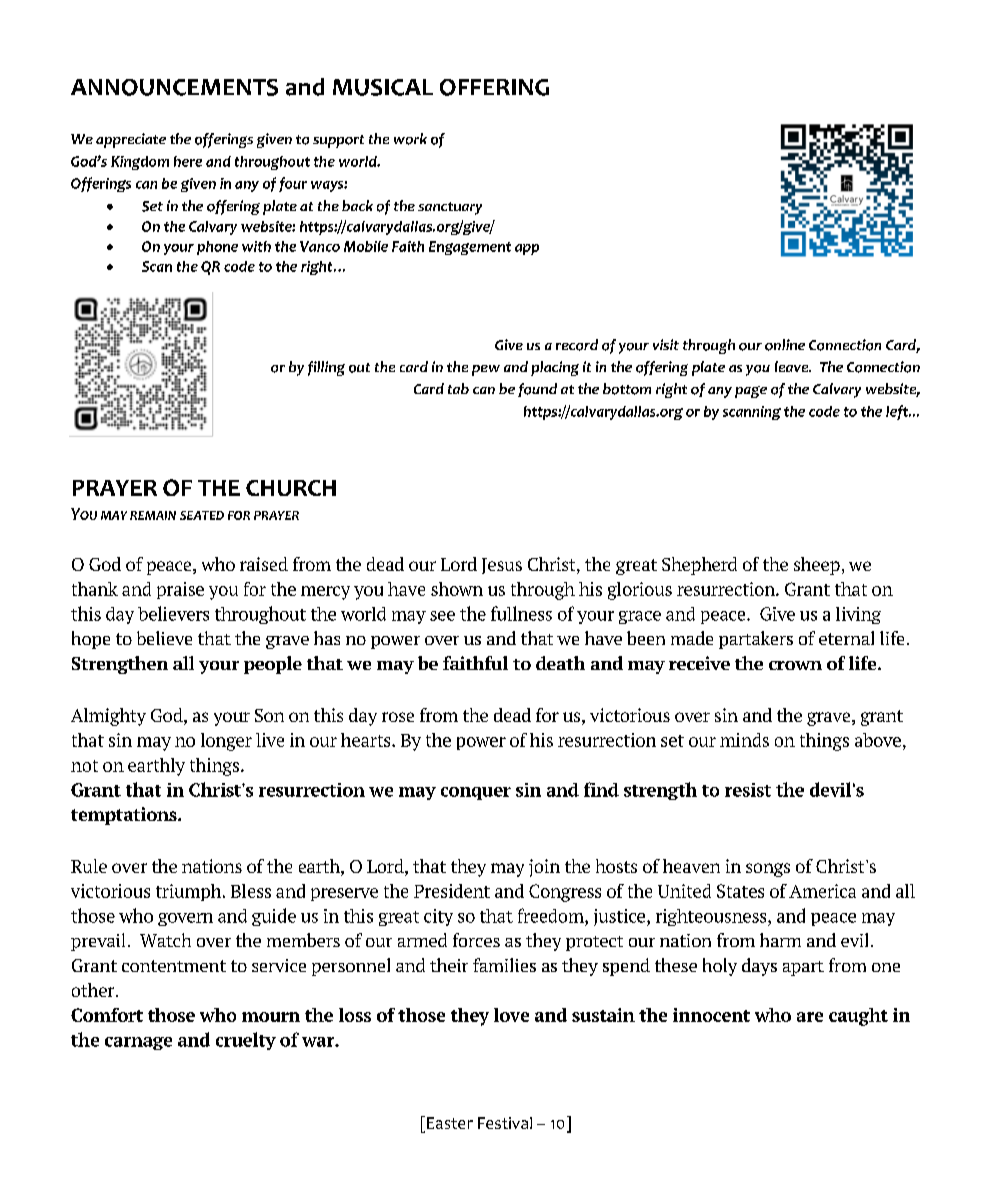 This image has height=1204, width=991. Describe the element at coordinates (810, 1017) in the image. I see `are` at that location.
